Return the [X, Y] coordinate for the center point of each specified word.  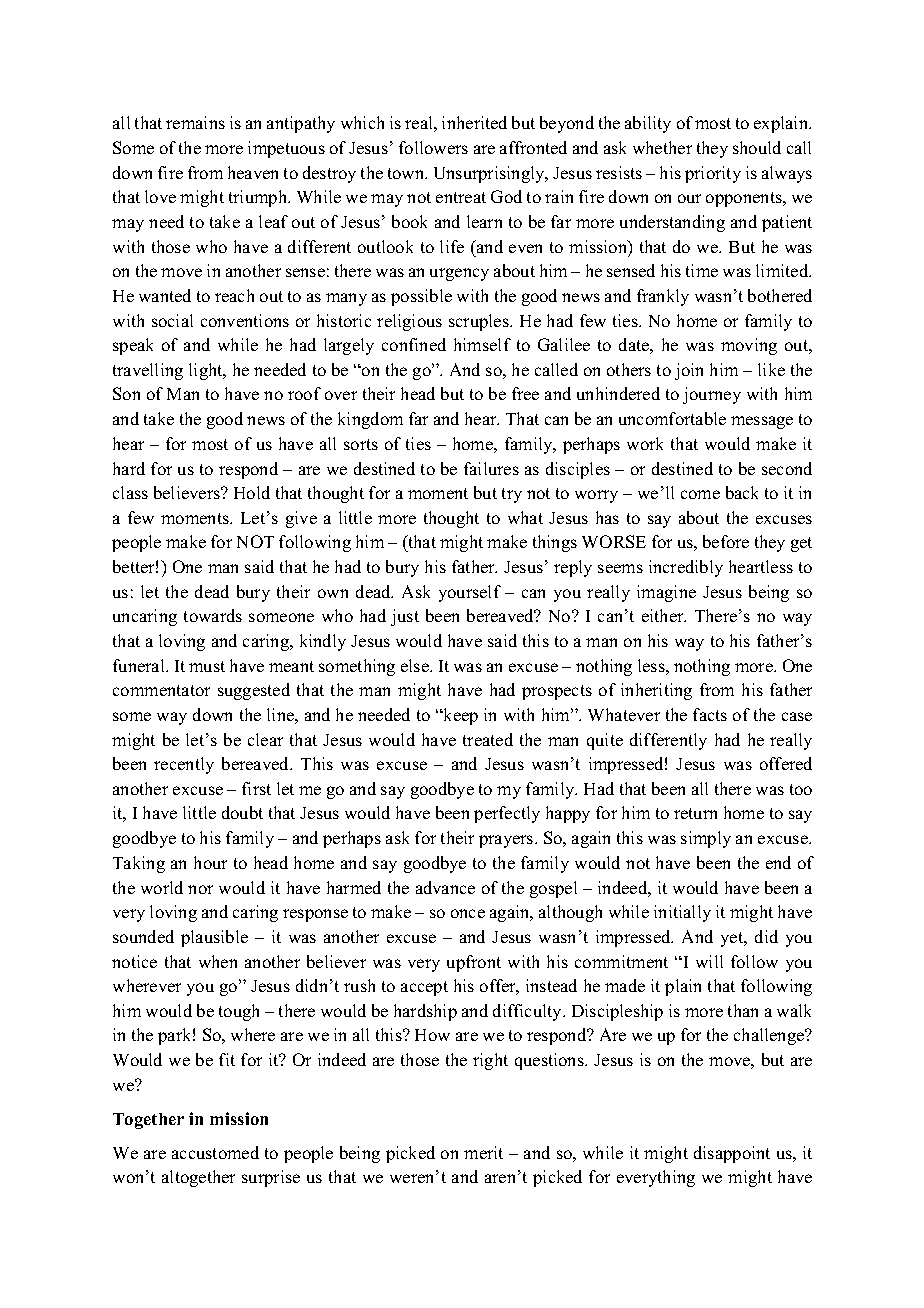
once [468, 913]
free [525, 393]
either [664, 615]
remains [195, 122]
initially [682, 913]
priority [713, 174]
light [207, 371]
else [416, 665]
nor [200, 889]
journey [712, 395]
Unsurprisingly [490, 174]
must [207, 666]
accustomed [215, 1152]
